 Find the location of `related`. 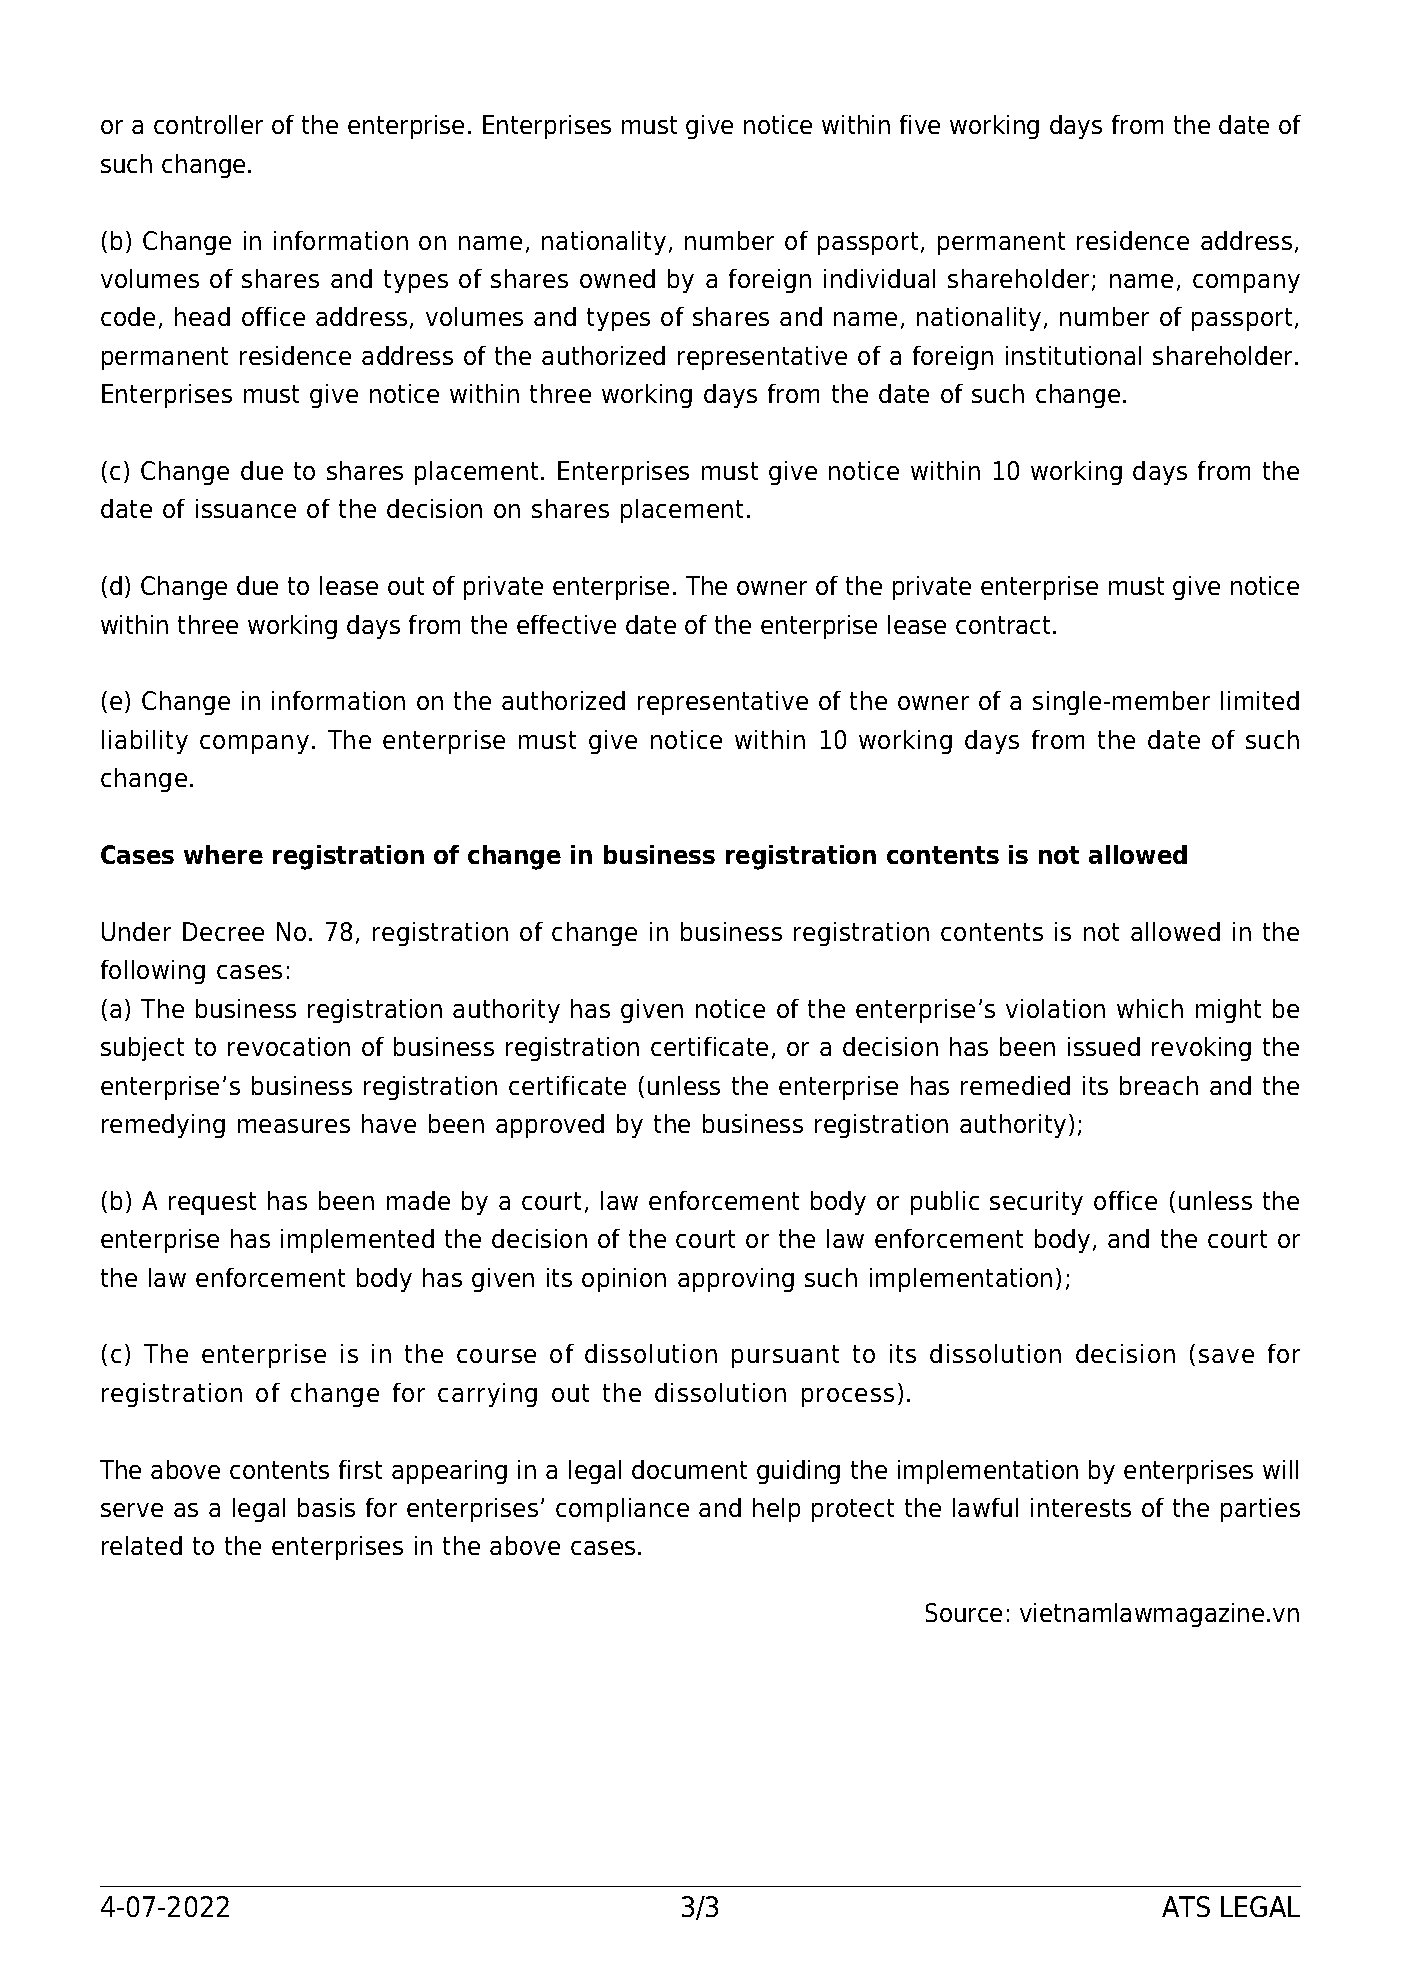

related is located at coordinates (142, 1545).
